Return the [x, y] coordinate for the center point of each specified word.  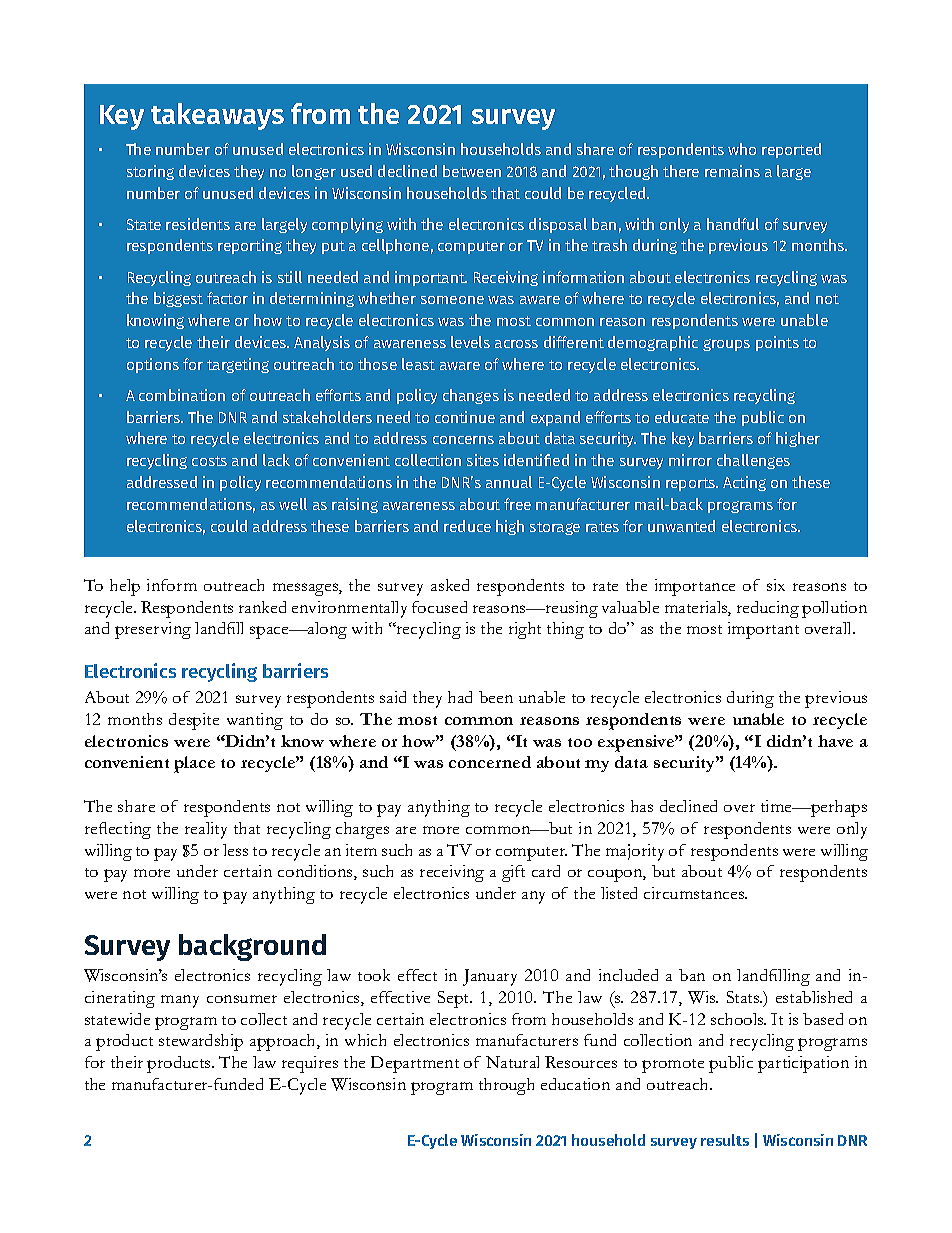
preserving [153, 630]
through [506, 1086]
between [472, 171]
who [742, 149]
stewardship [201, 1042]
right [525, 630]
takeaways [217, 116]
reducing [768, 609]
